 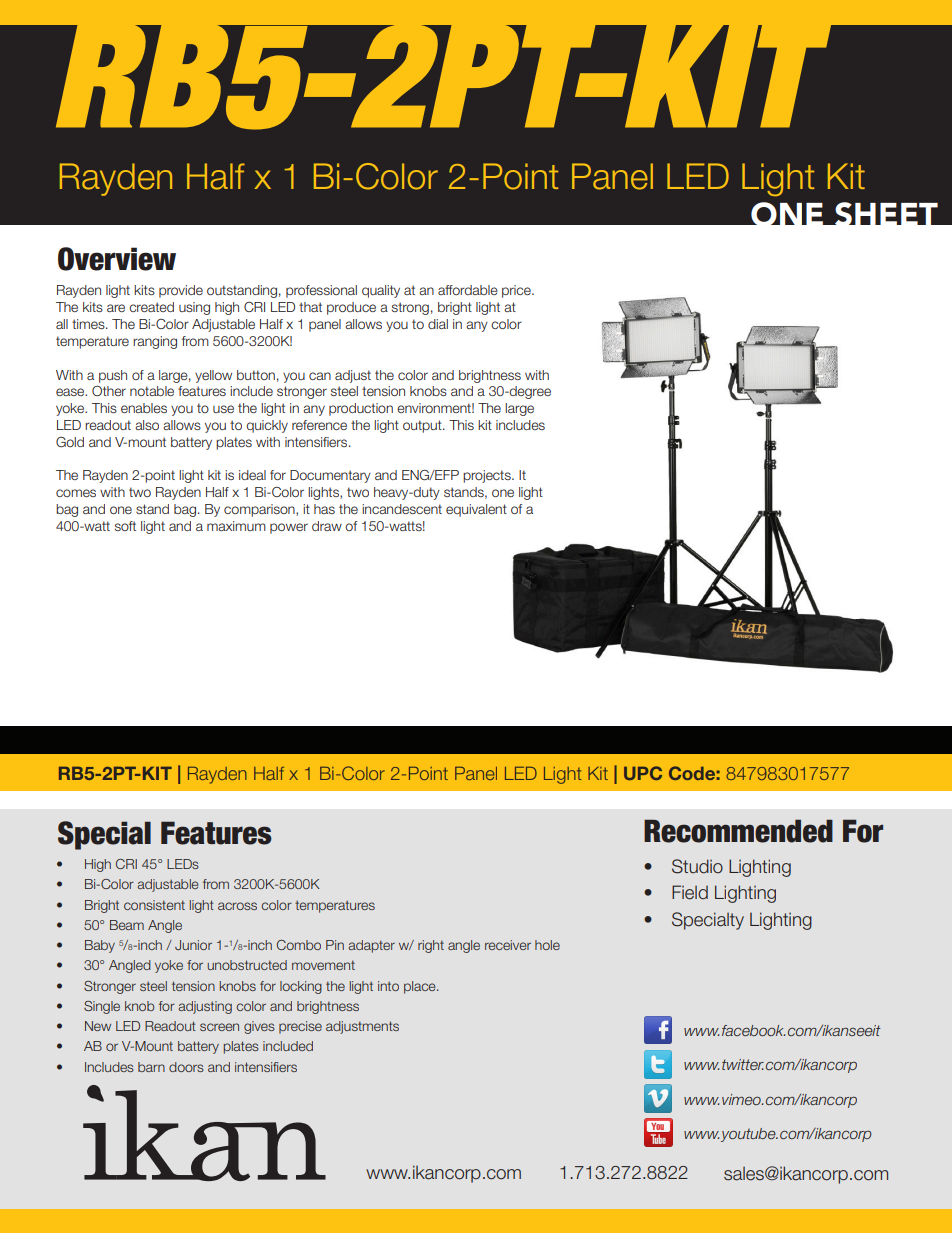 I want to click on price, so click(x=517, y=291).
